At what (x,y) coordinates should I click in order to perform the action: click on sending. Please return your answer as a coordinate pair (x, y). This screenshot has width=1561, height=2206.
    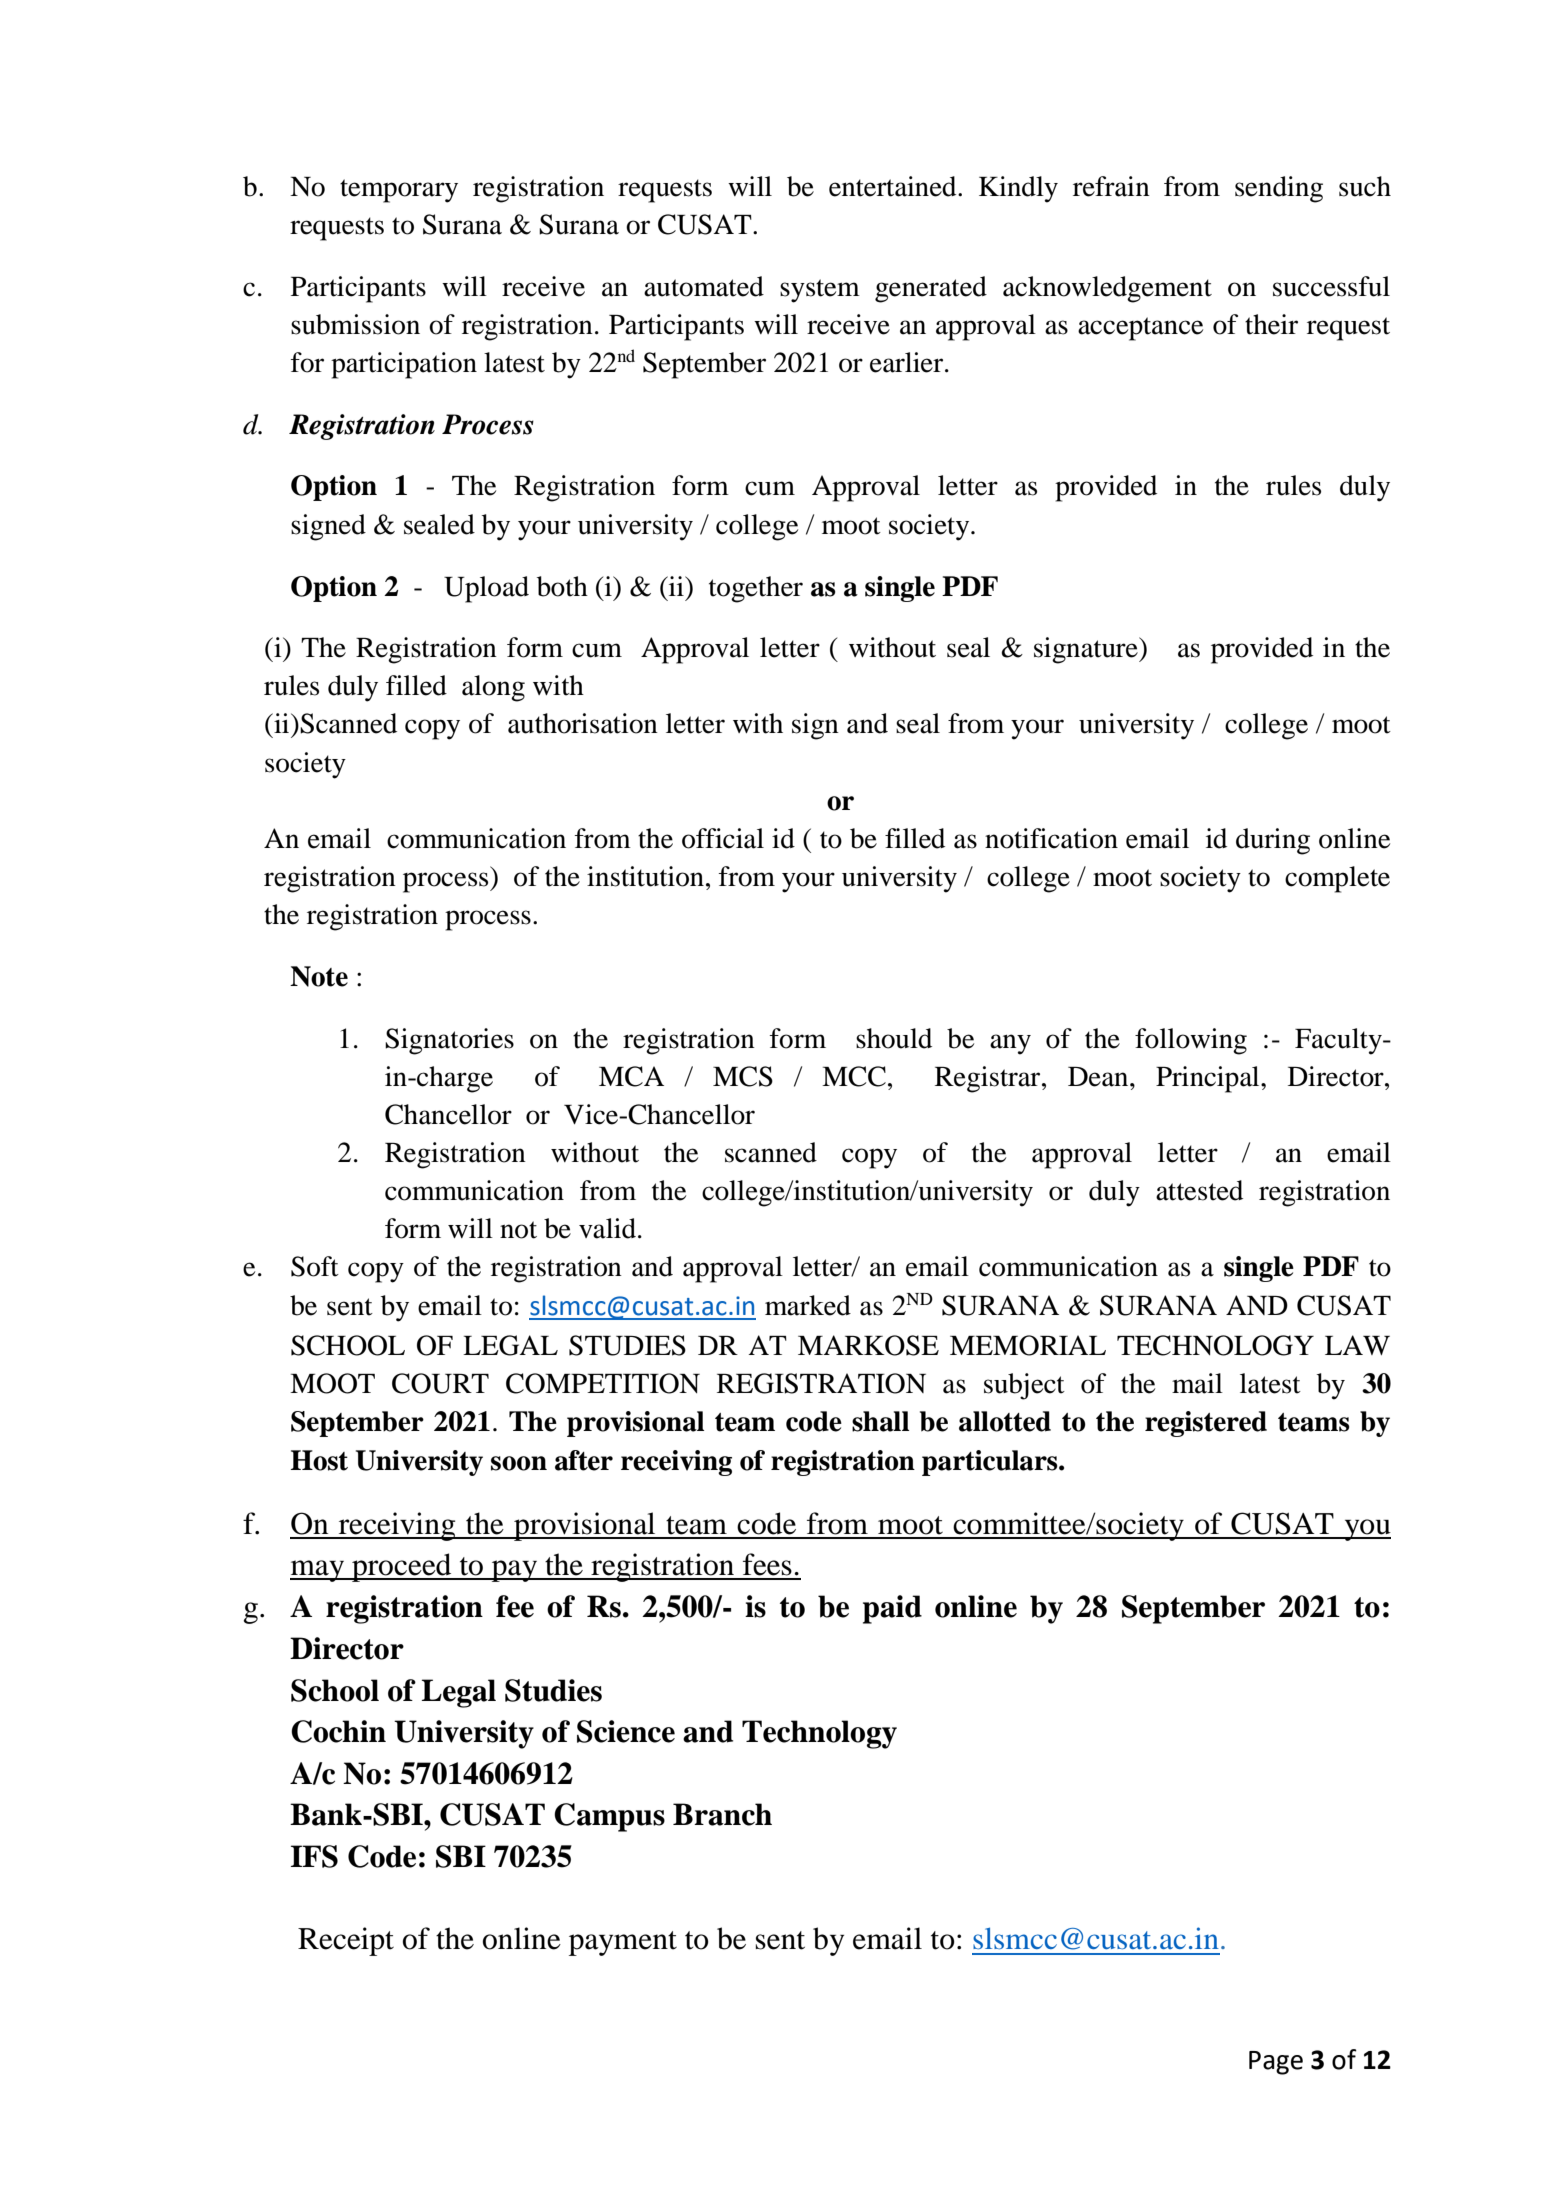
    Looking at the image, I should click on (1279, 189).
